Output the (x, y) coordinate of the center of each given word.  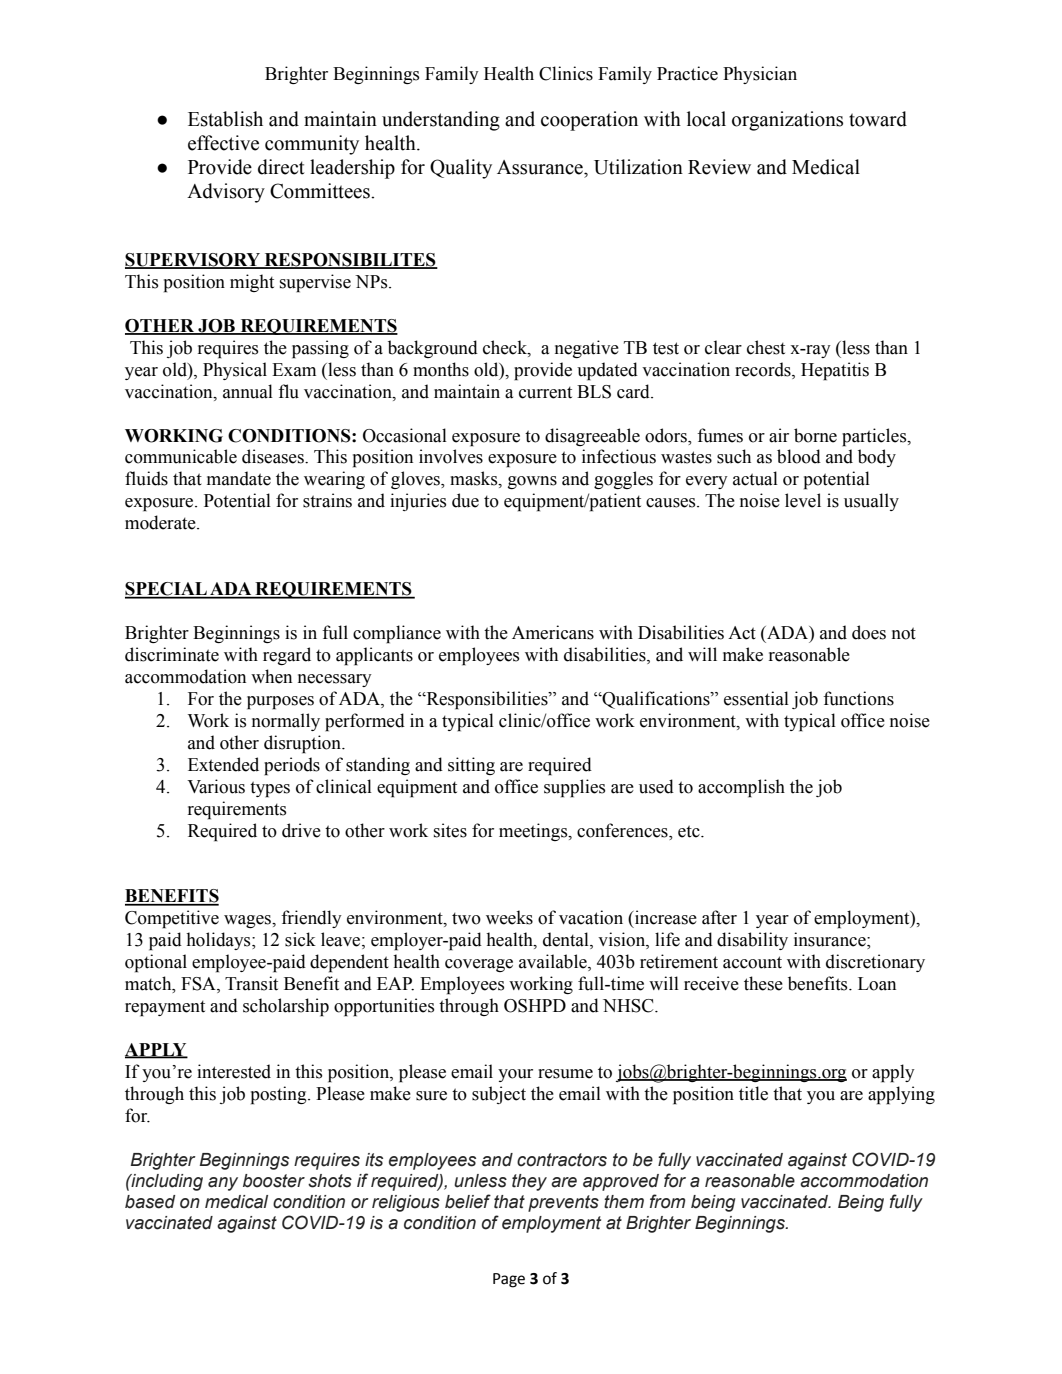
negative (587, 349)
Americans (553, 632)
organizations (787, 121)
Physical (235, 371)
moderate (161, 522)
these (763, 983)
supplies (574, 788)
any (223, 1184)
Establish (225, 119)
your (515, 1075)
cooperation (589, 121)
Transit (251, 983)
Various (216, 786)
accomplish (741, 788)
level (803, 500)
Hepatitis (835, 371)
